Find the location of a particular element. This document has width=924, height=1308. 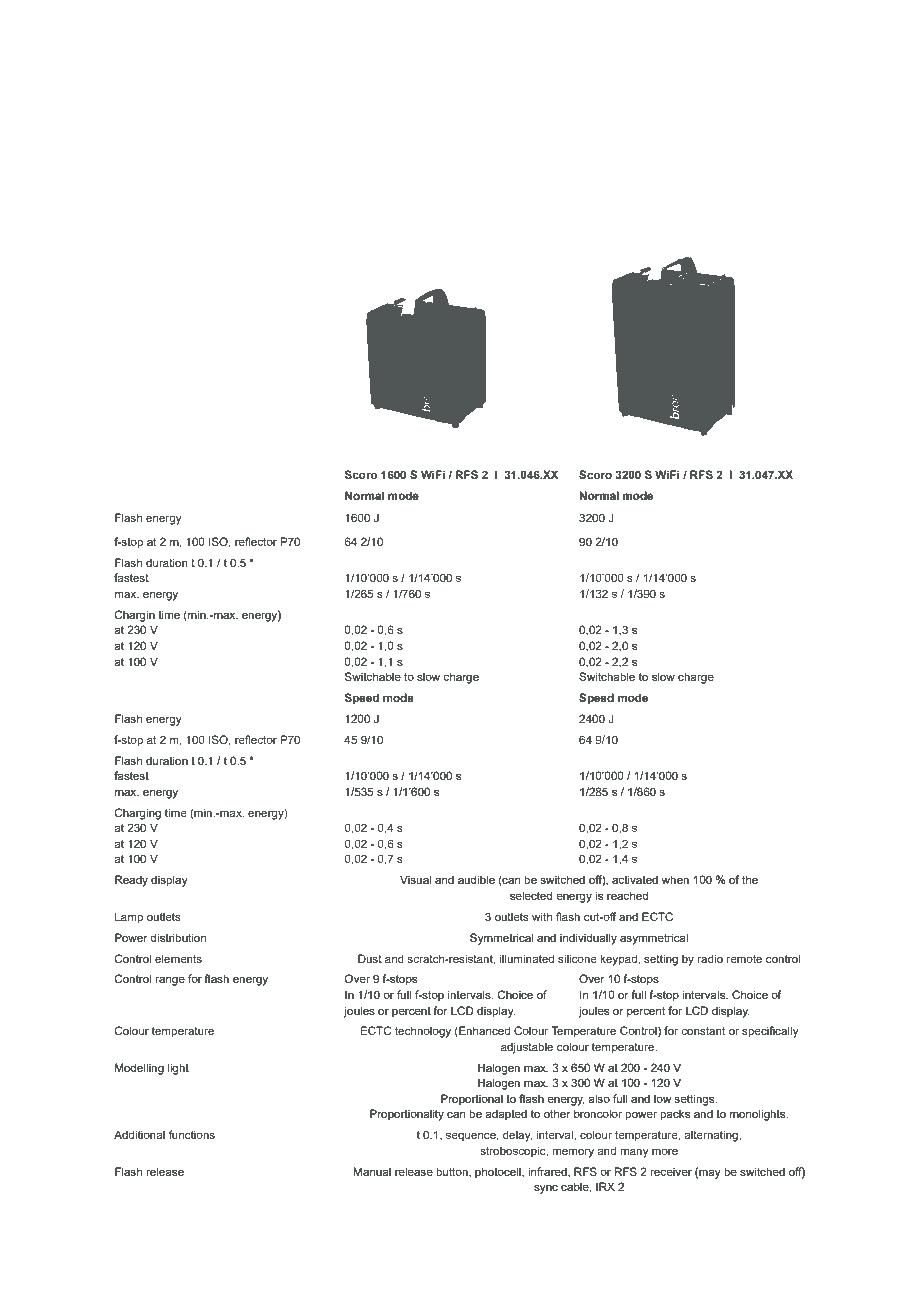

SHEET is located at coordinates (358, 119).
